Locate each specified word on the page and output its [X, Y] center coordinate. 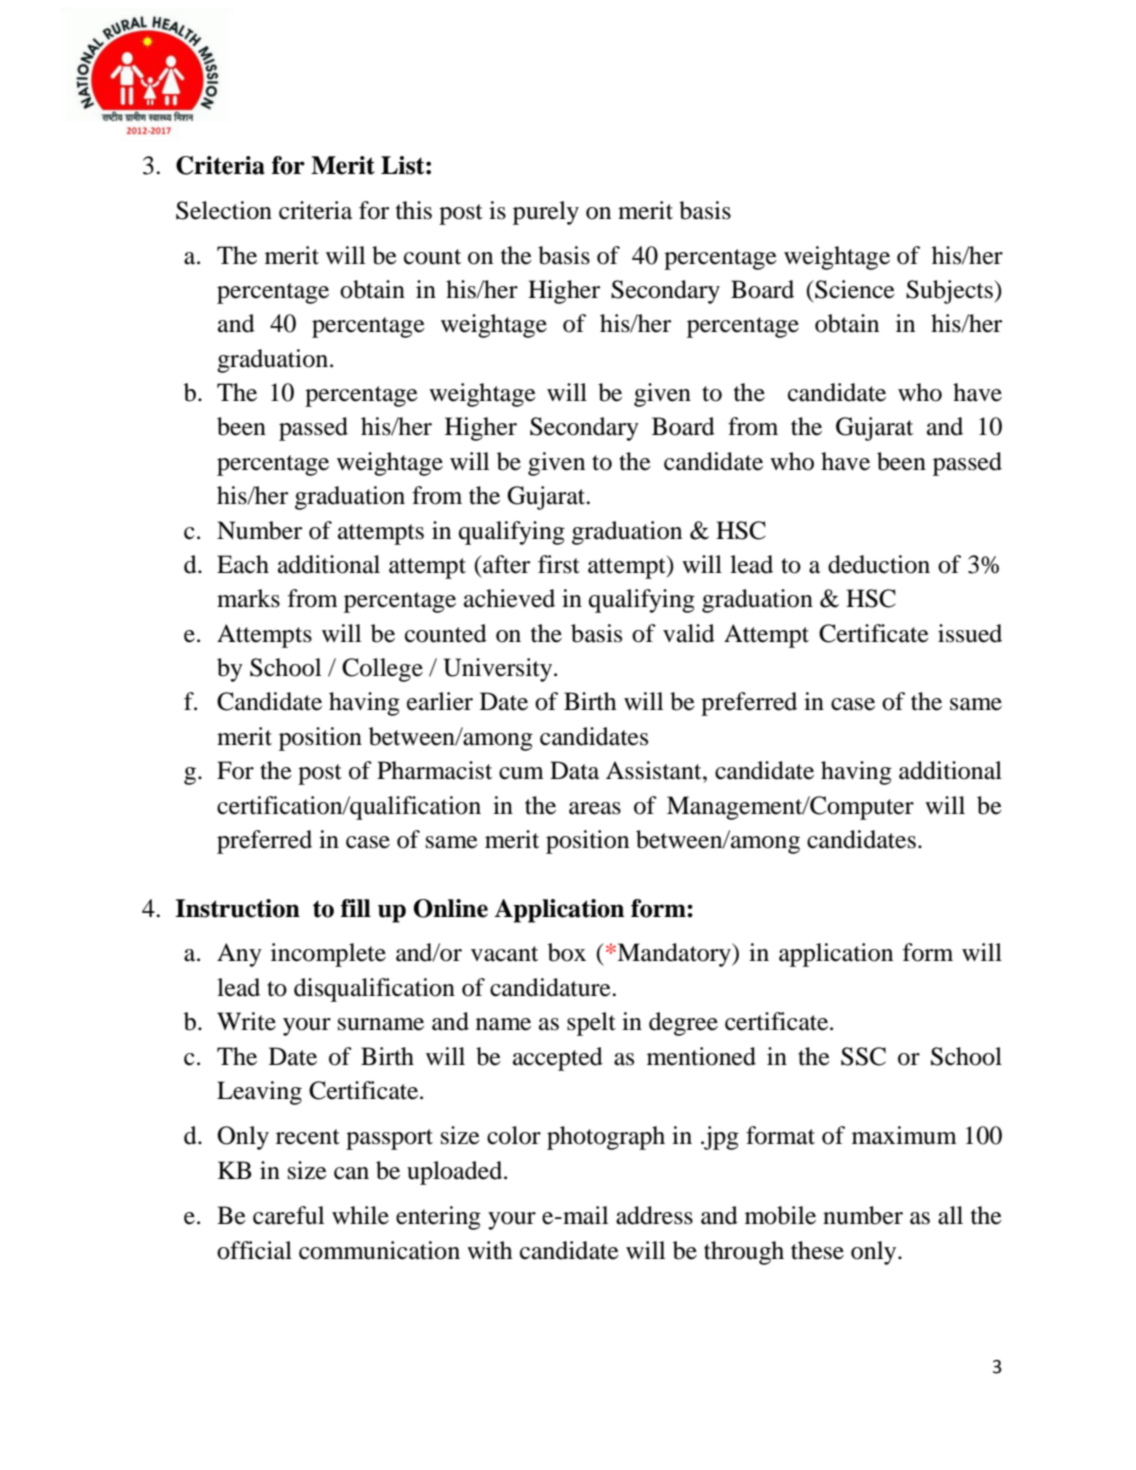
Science [854, 289]
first [559, 564]
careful [288, 1215]
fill [356, 908]
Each [243, 564]
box [567, 952]
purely [546, 213]
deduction [879, 564]
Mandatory [674, 955]
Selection [224, 210]
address [654, 1215]
